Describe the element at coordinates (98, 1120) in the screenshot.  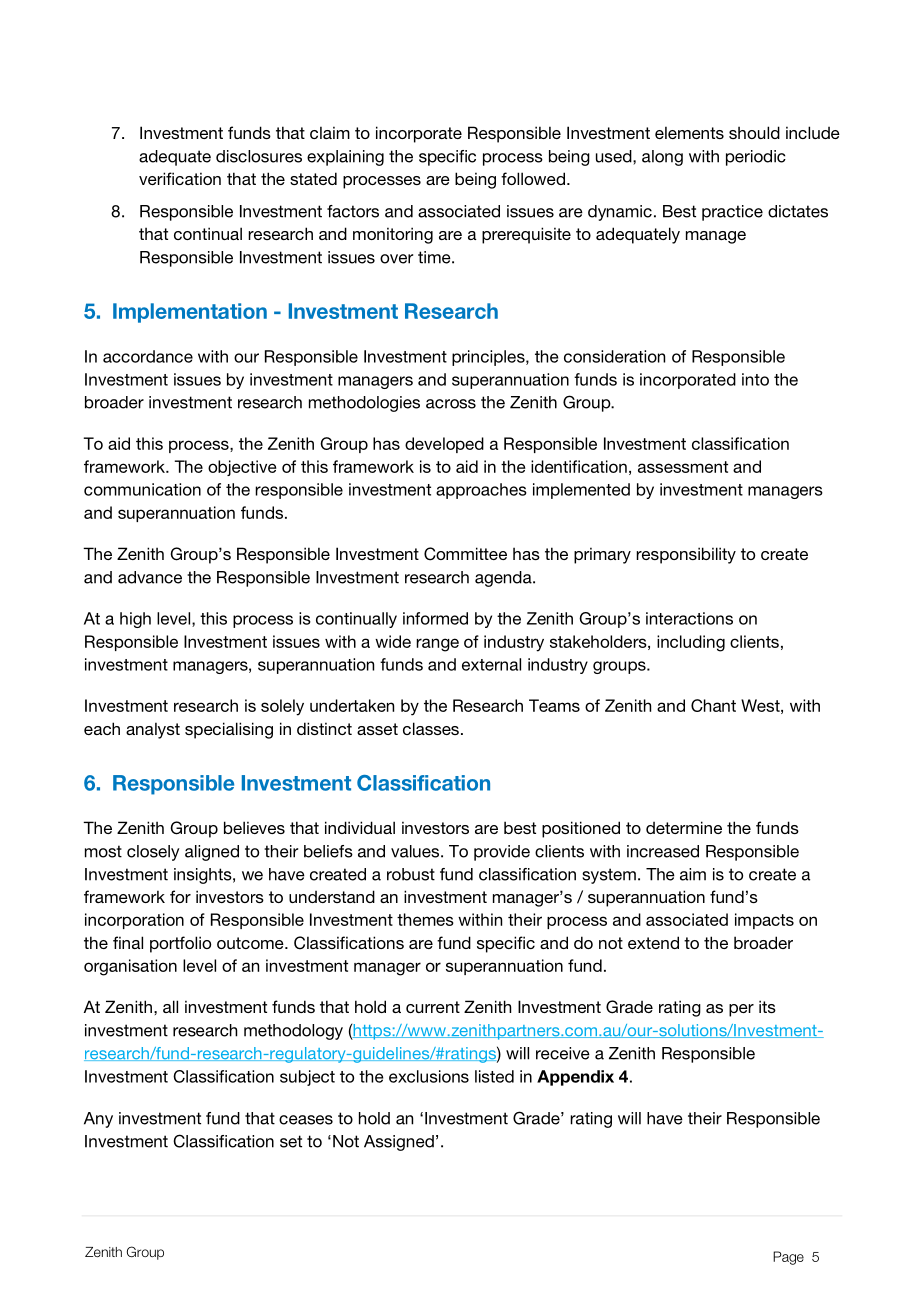
I see `Any` at that location.
